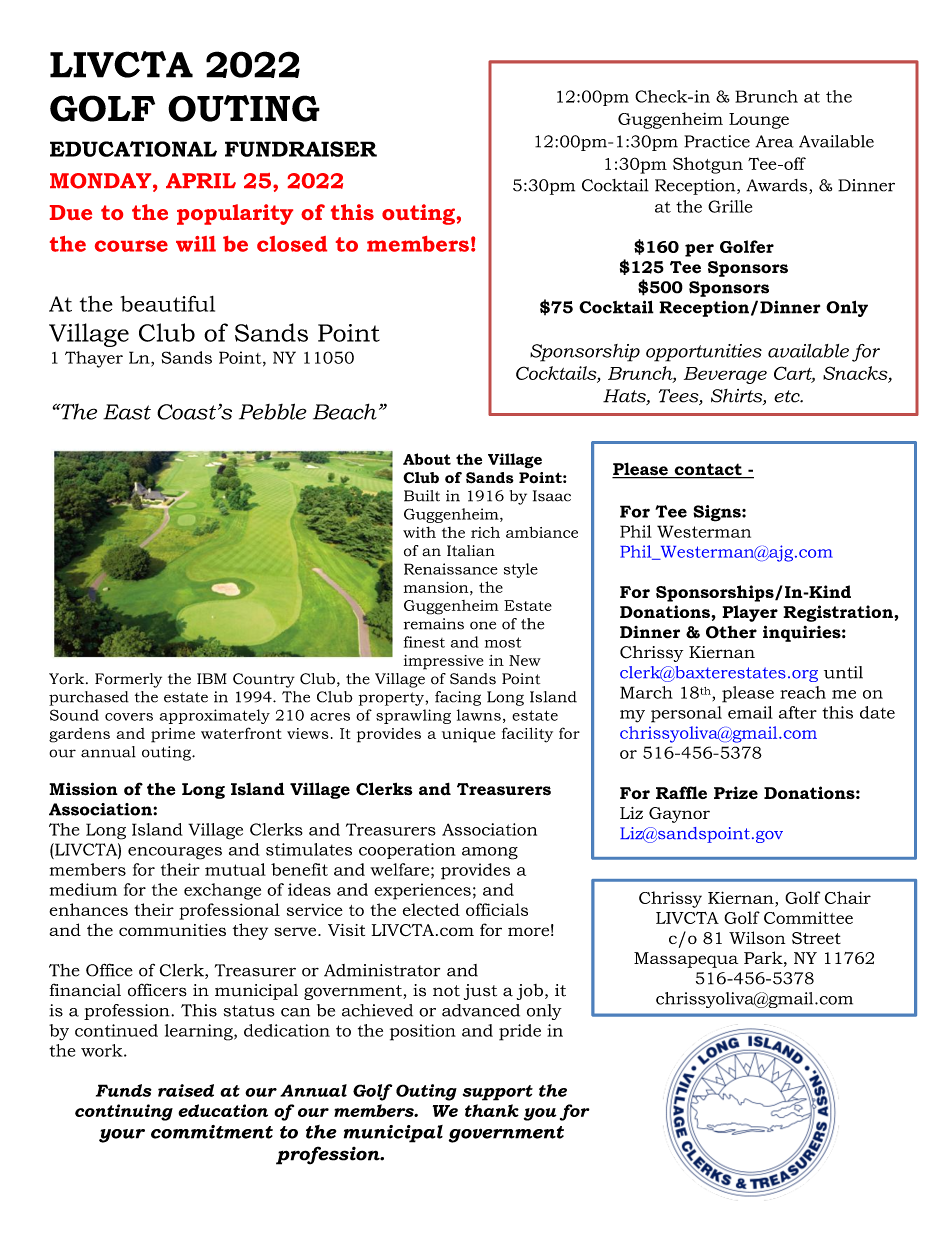 The width and height of the page is (952, 1233). Describe the element at coordinates (128, 680) in the page. I see `Formerly` at that location.
